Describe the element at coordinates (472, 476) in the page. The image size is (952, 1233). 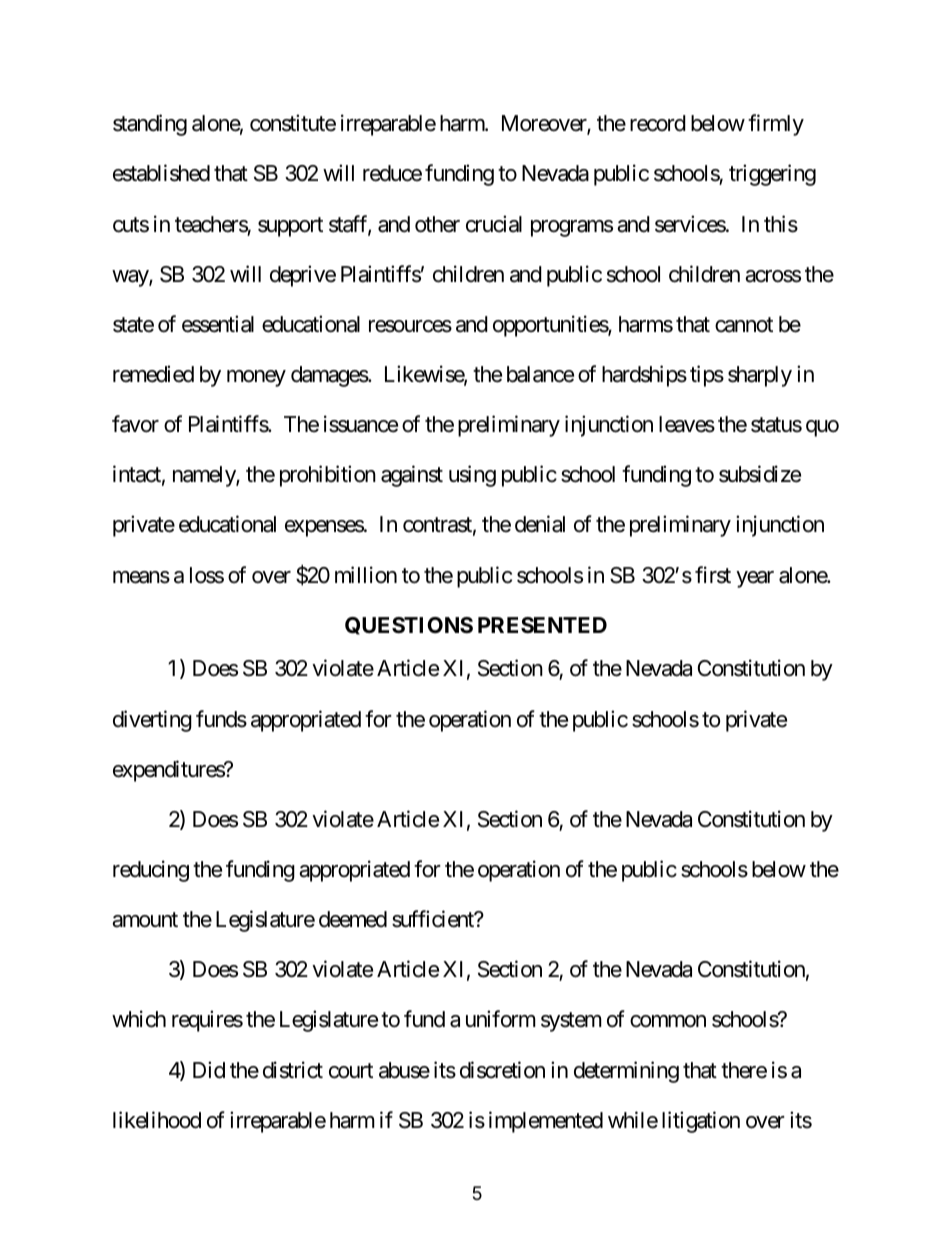
I see `using` at that location.
